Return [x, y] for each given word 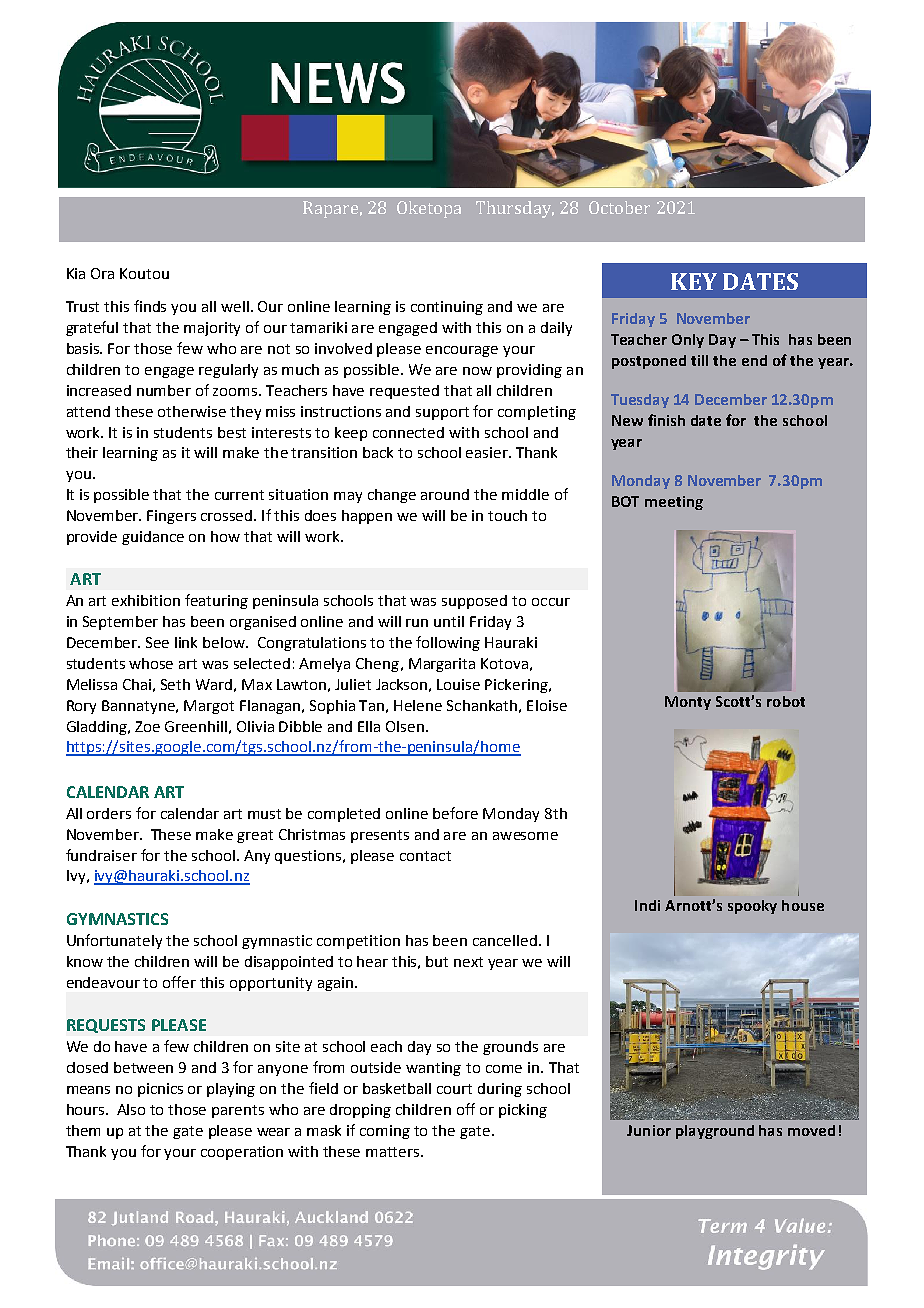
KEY [694, 281]
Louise [458, 684]
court [454, 1089]
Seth [175, 684]
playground [715, 1132]
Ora [102, 273]
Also [131, 1109]
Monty [688, 703]
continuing [447, 308]
